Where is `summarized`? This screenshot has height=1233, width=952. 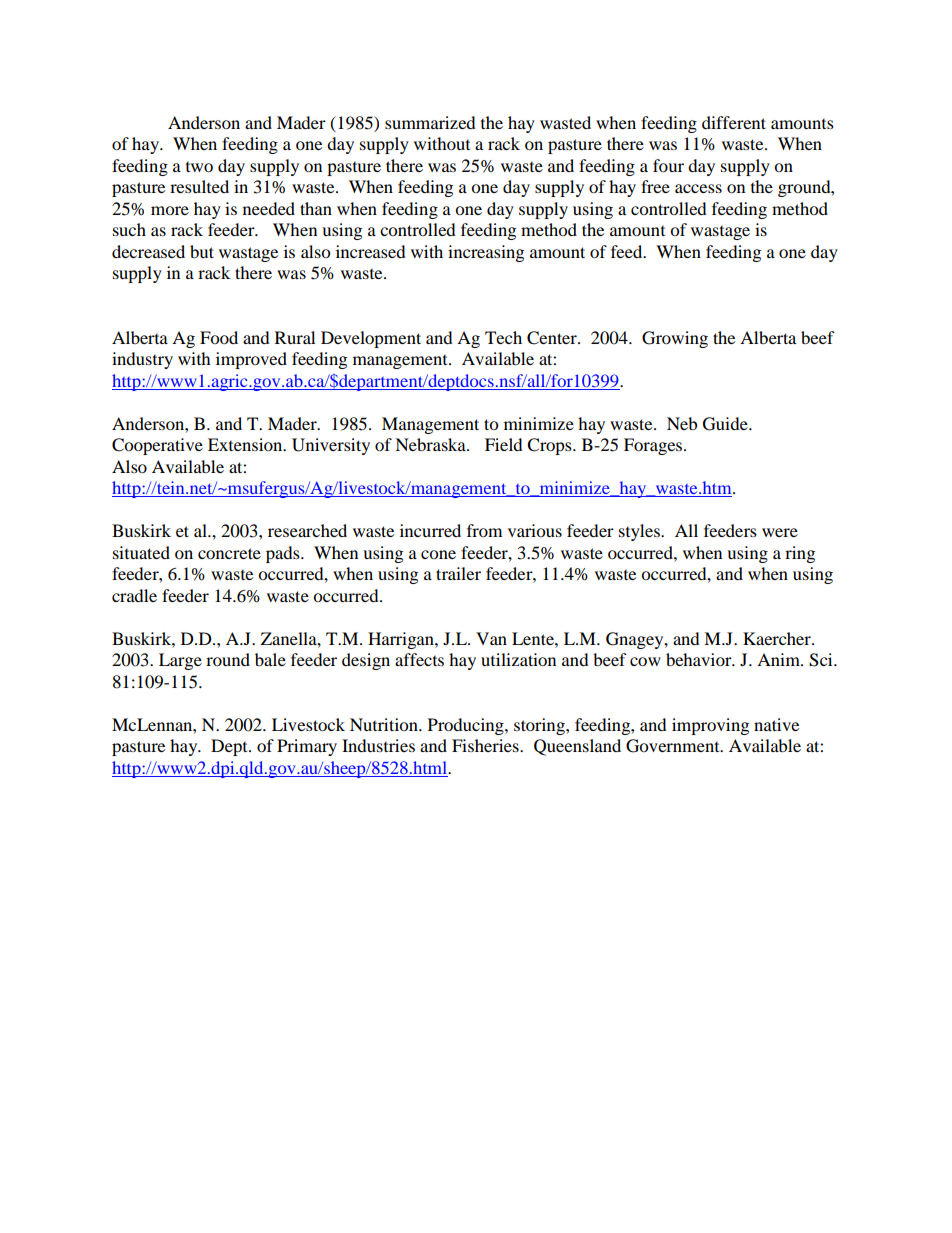 summarized is located at coordinates (430, 122).
